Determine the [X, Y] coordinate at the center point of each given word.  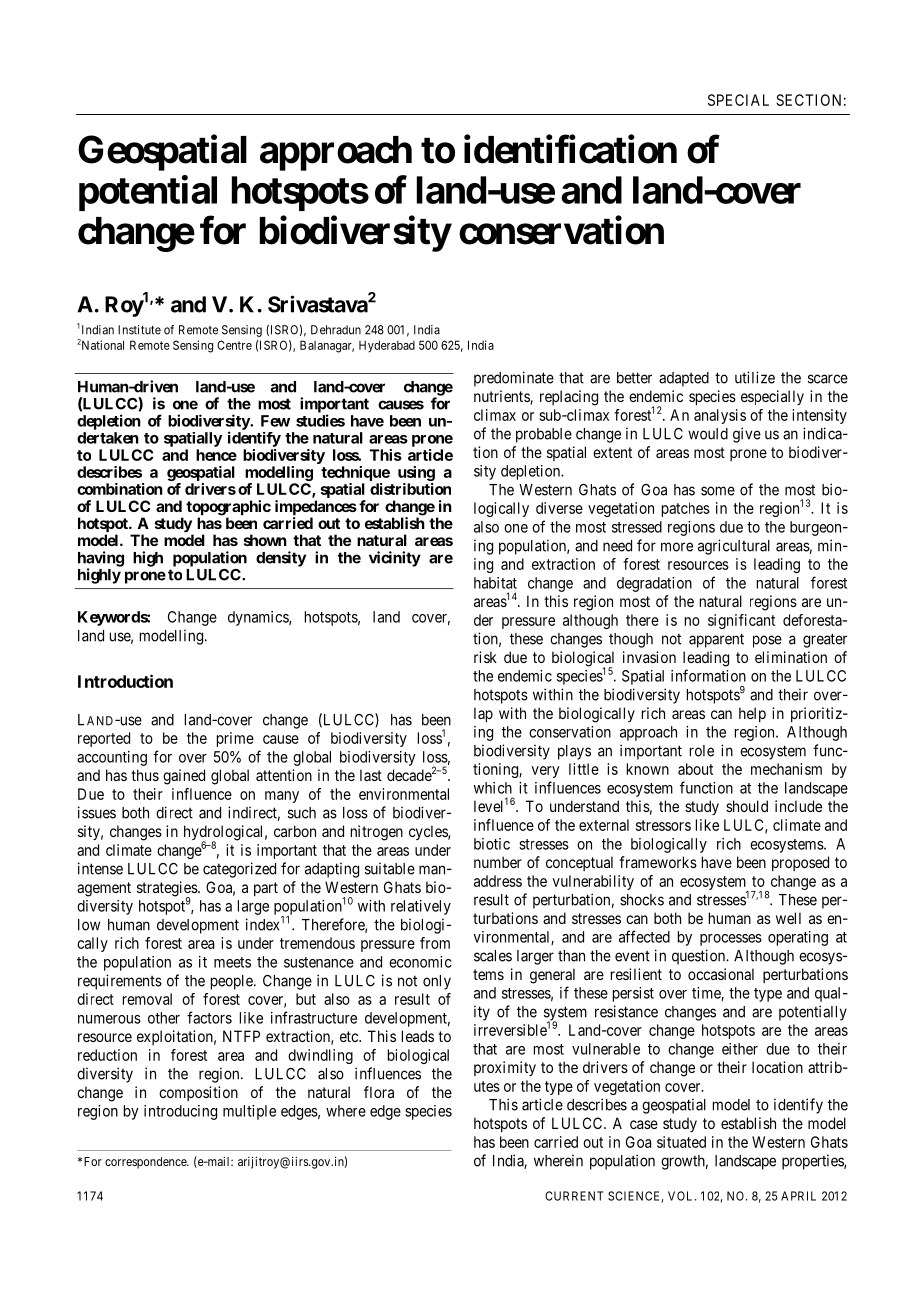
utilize [755, 377]
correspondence [146, 1163]
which [493, 788]
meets [232, 962]
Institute [139, 330]
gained [184, 777]
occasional [721, 974]
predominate [514, 379]
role [702, 751]
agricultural [734, 547]
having [101, 560]
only [437, 982]
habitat [495, 583]
